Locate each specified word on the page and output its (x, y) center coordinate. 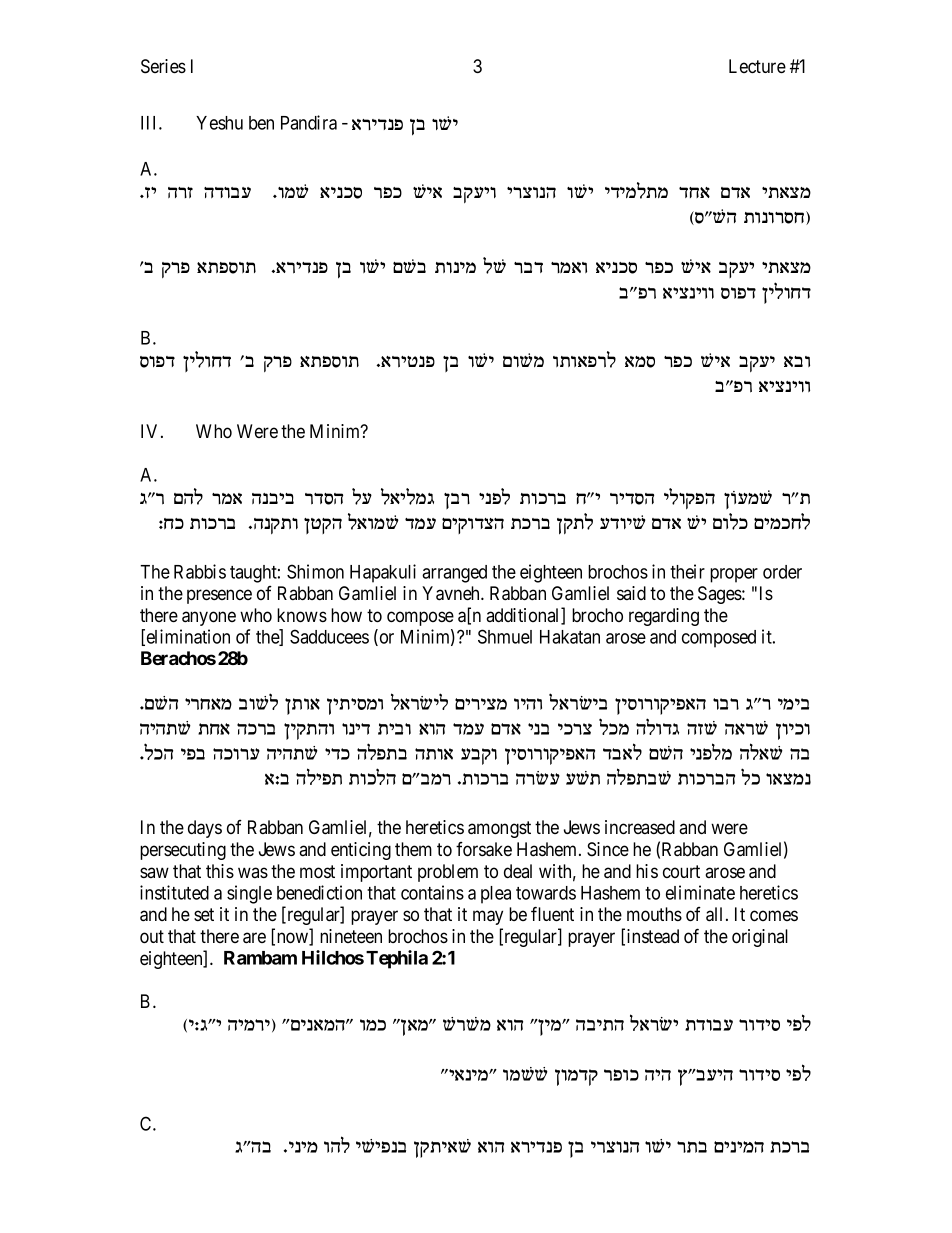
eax (726, 704)
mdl (188, 496)
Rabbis (200, 571)
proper (734, 575)
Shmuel (505, 636)
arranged (454, 574)
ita (193, 754)
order (782, 572)
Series (163, 66)
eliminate (700, 892)
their (687, 571)
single (249, 894)
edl (337, 1144)
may (488, 917)
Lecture (757, 66)
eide (528, 704)
